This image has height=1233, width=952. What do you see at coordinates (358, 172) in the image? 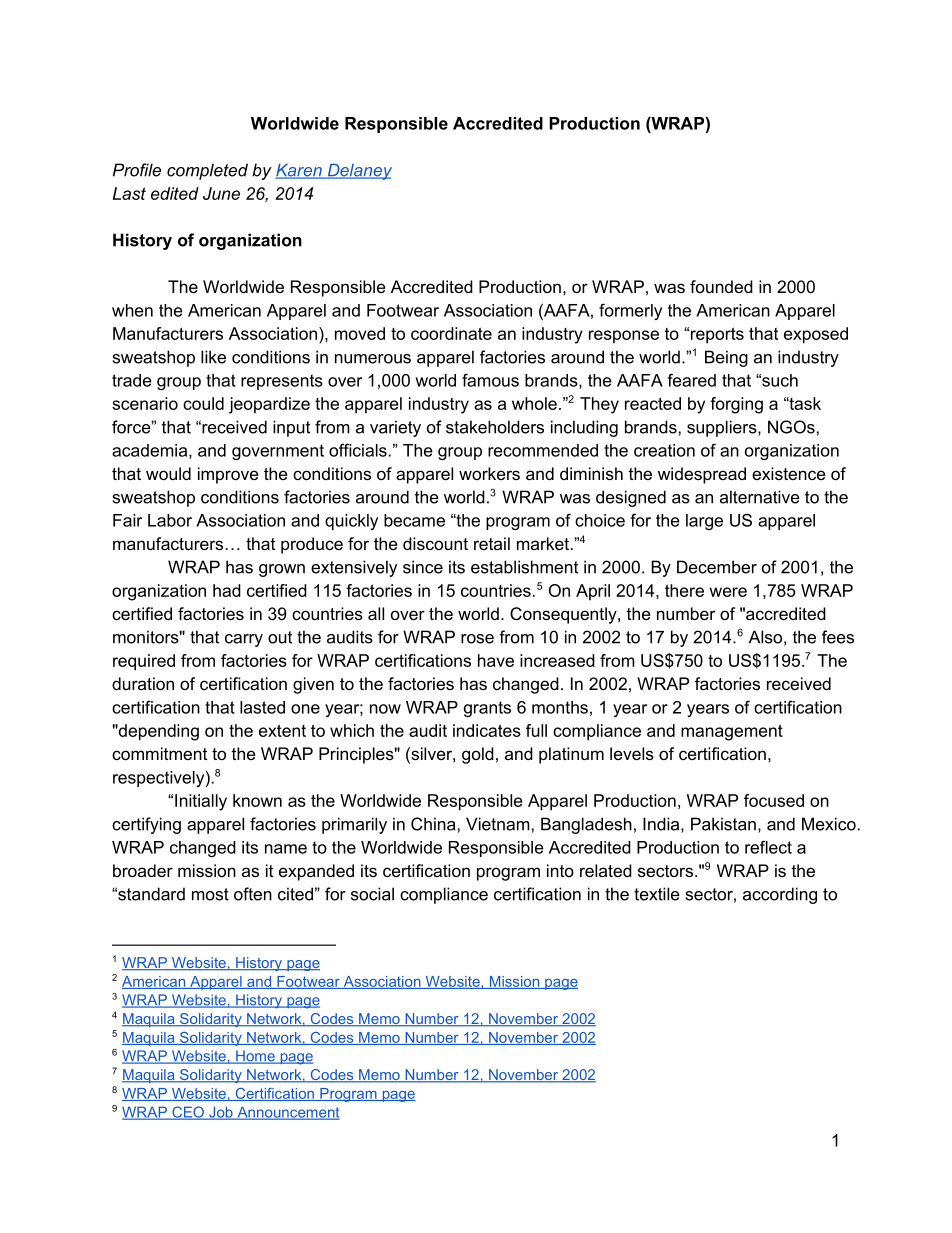
I see `Delaney` at bounding box center [358, 172].
